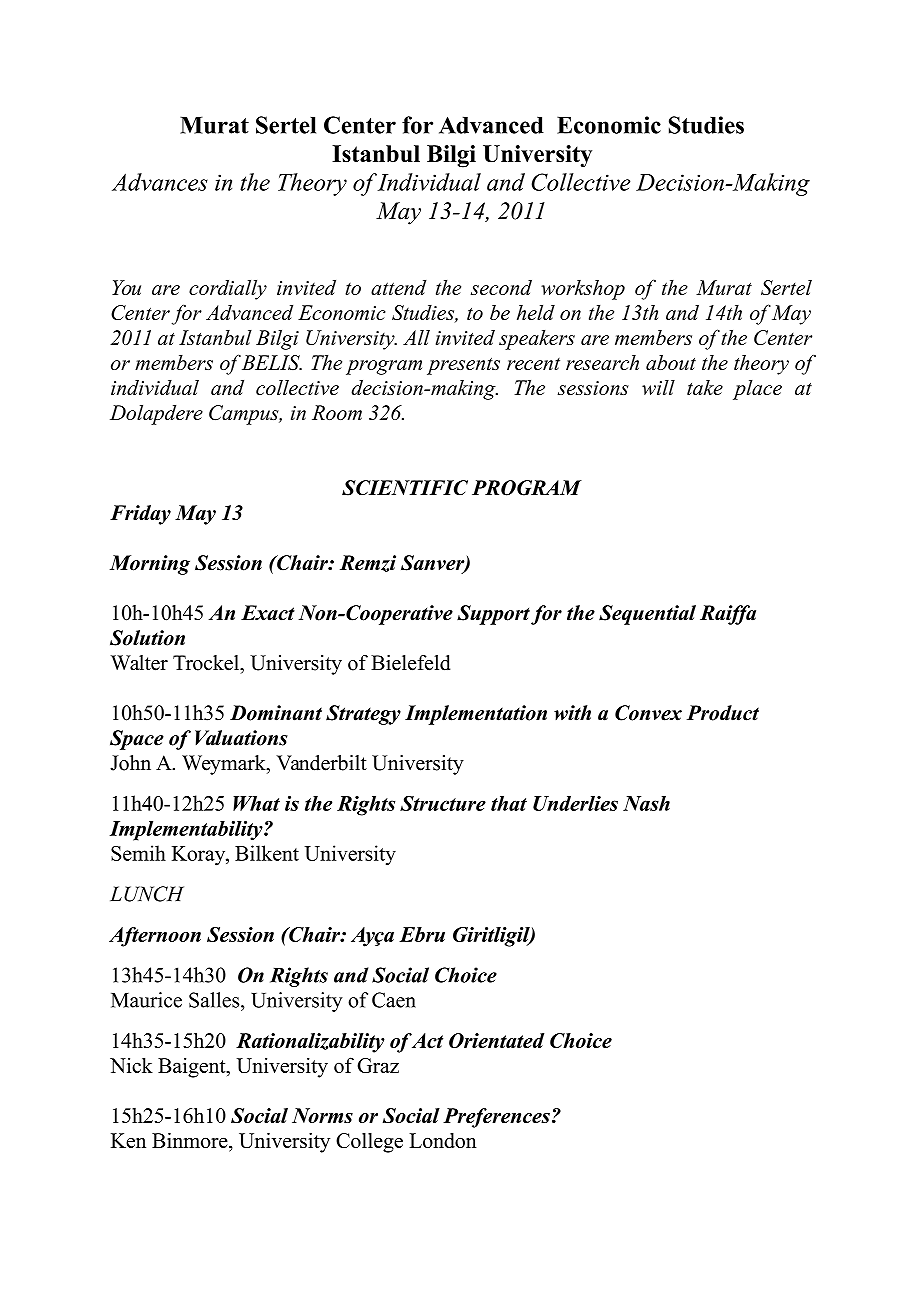 The height and width of the screenshot is (1308, 924). Describe the element at coordinates (443, 1140) in the screenshot. I see `London` at that location.
